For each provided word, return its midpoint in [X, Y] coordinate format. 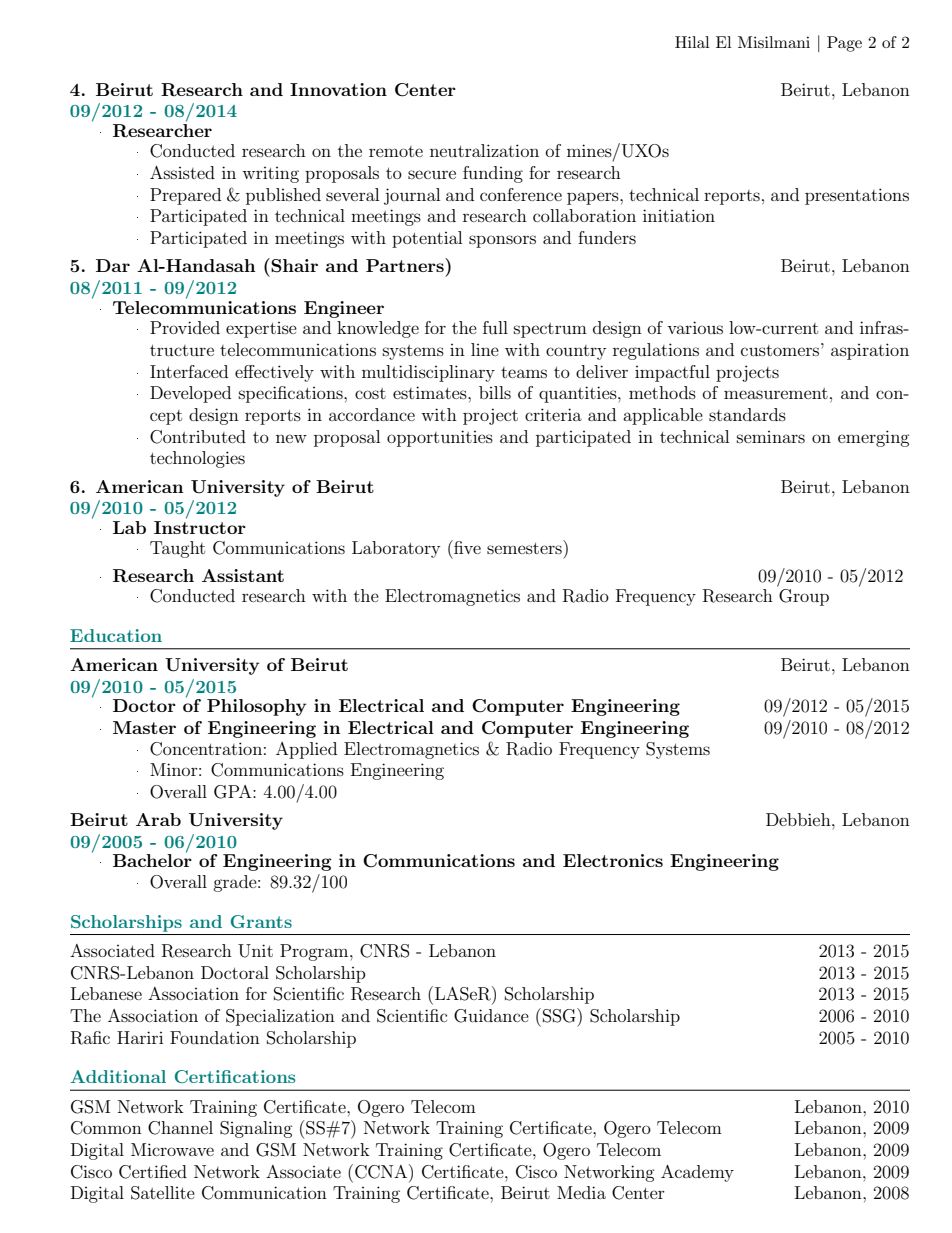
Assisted [182, 172]
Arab [158, 819]
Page [844, 44]
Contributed [198, 437]
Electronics [613, 860]
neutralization [484, 150]
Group [804, 597]
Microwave [172, 1149]
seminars [771, 437]
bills [495, 392]
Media [581, 1192]
